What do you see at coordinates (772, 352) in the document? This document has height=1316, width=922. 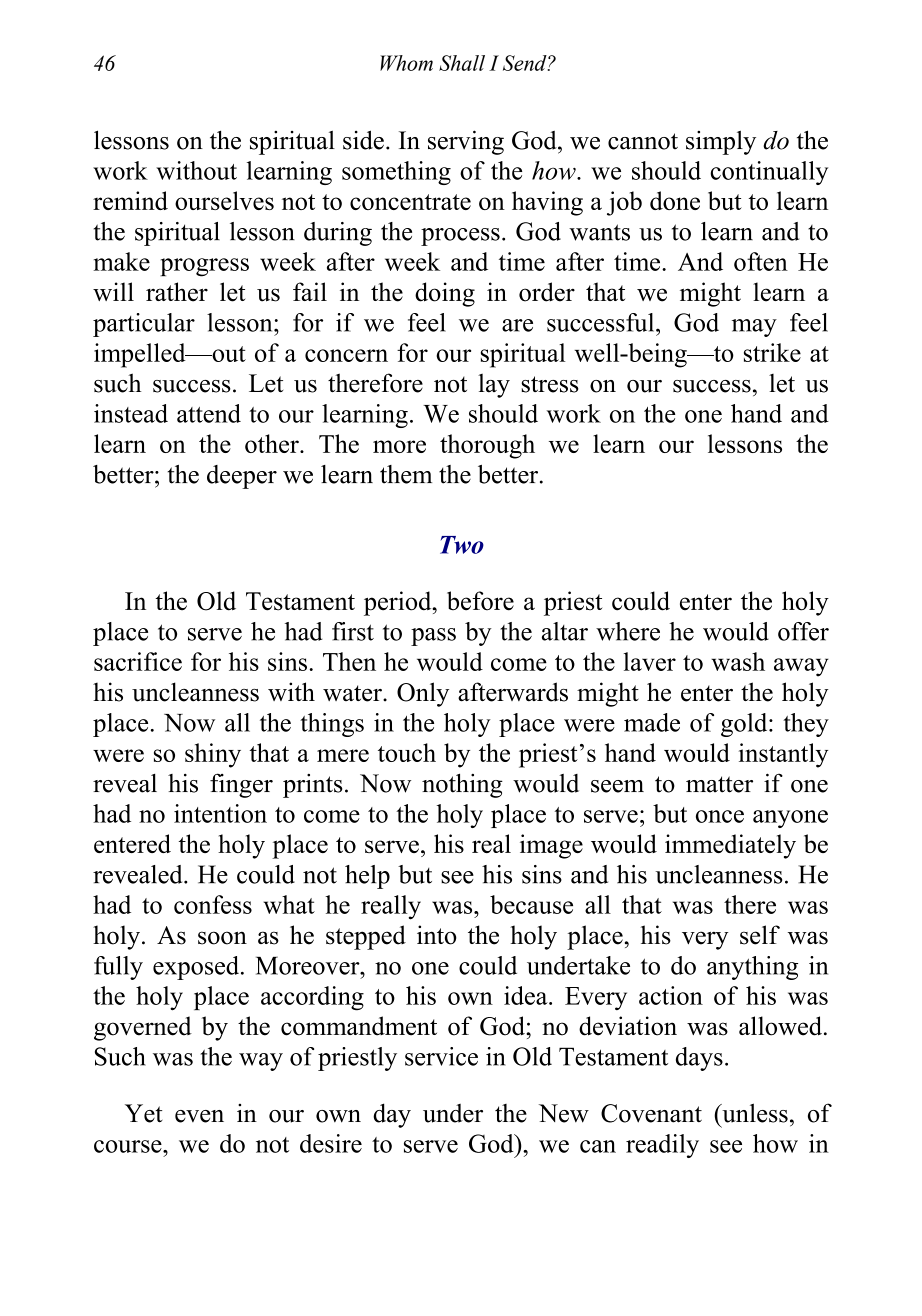 I see `strike` at bounding box center [772, 352].
